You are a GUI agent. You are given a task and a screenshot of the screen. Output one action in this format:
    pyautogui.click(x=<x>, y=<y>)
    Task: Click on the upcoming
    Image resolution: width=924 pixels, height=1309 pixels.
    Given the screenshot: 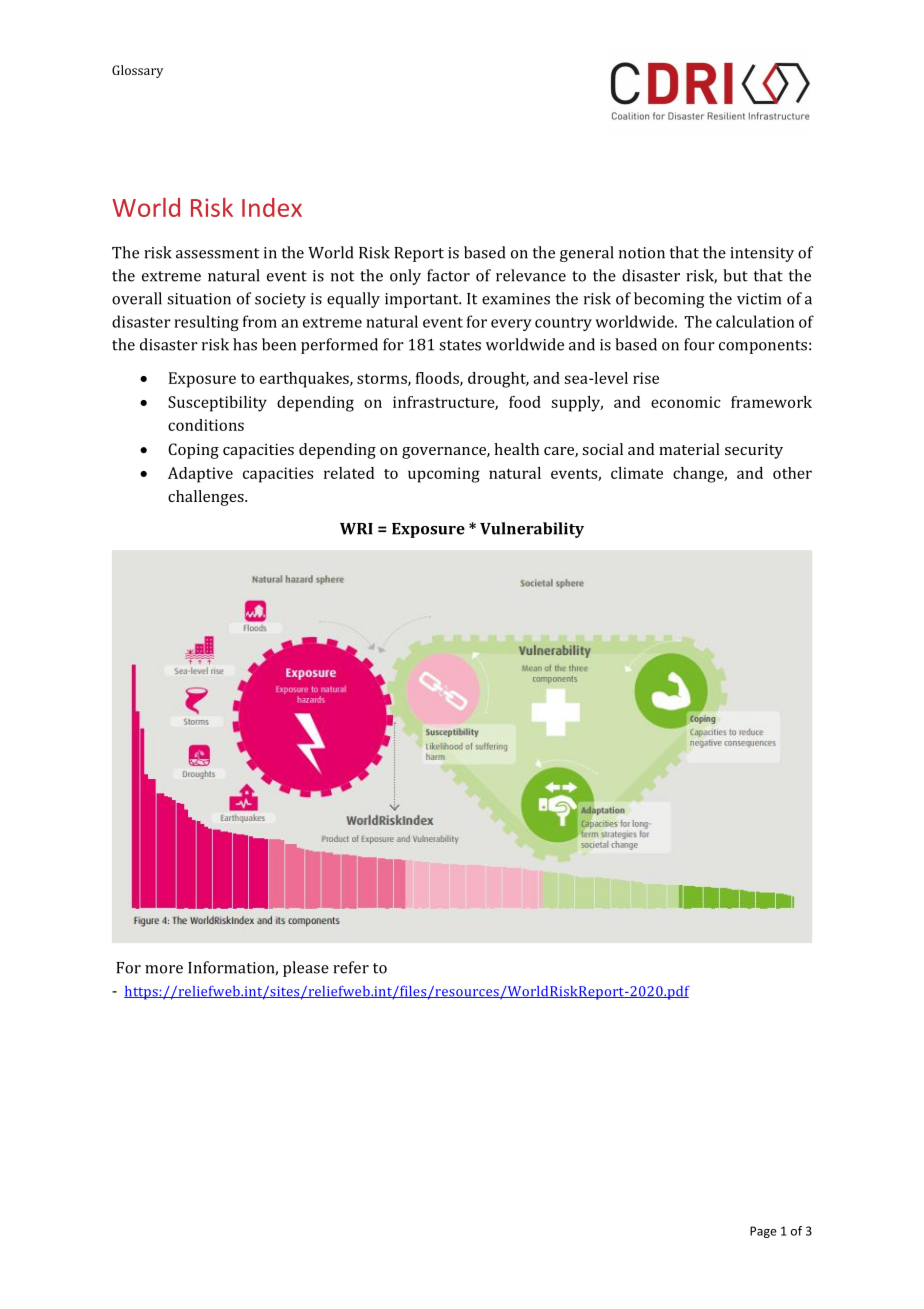 What is the action you would take?
    pyautogui.click(x=444, y=475)
